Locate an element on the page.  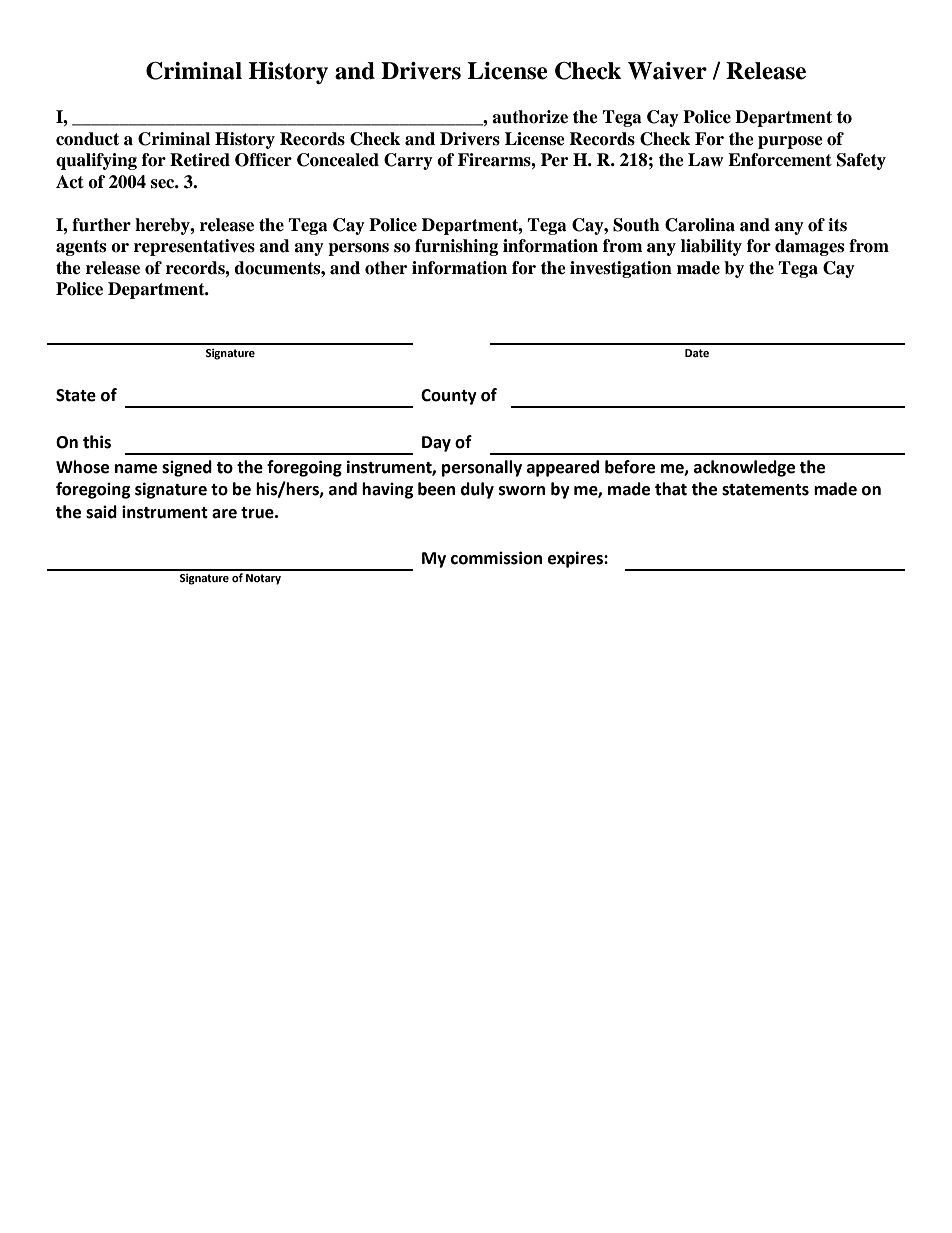
representatives is located at coordinates (194, 247).
